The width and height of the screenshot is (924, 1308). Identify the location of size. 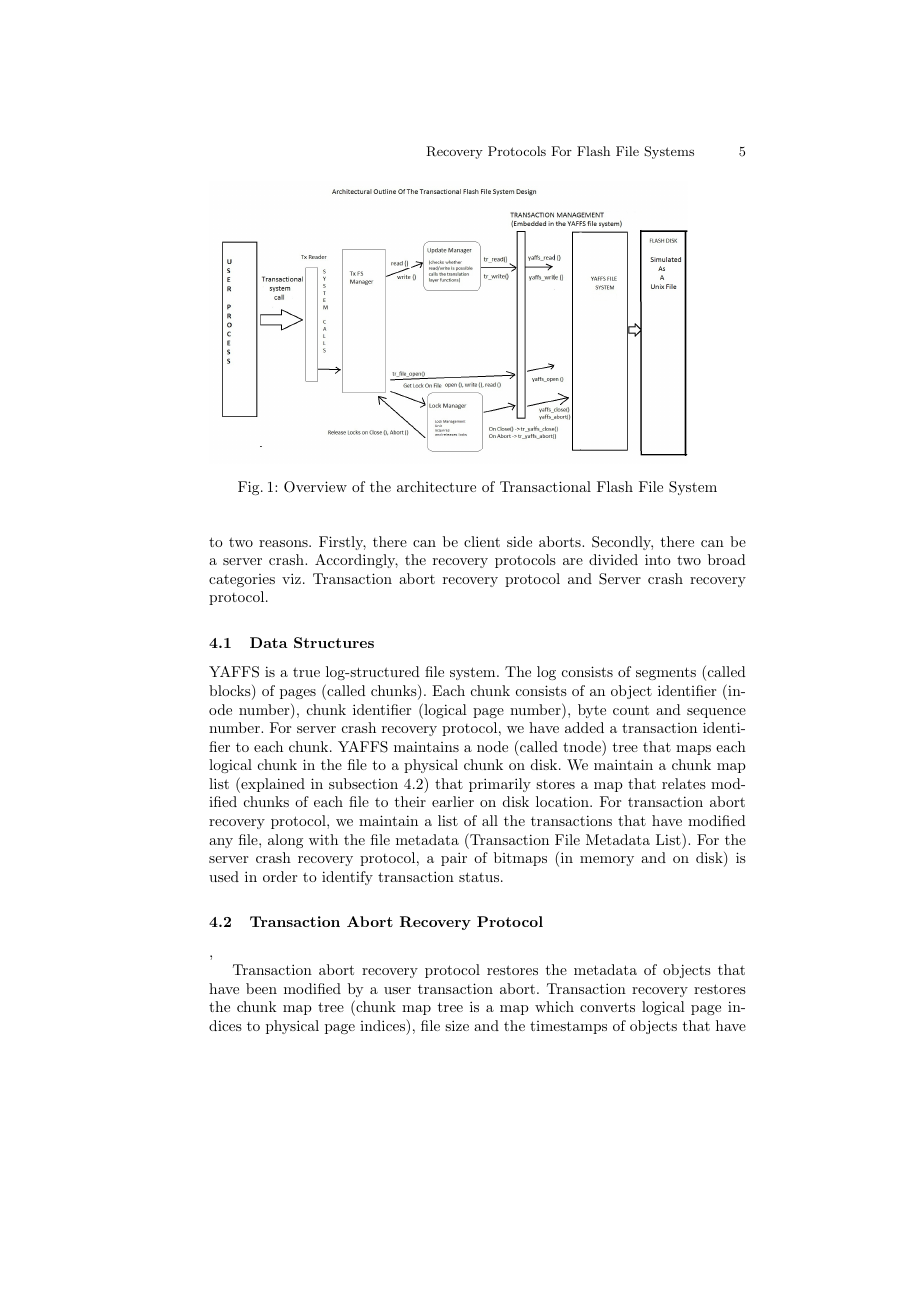
(457, 1025).
